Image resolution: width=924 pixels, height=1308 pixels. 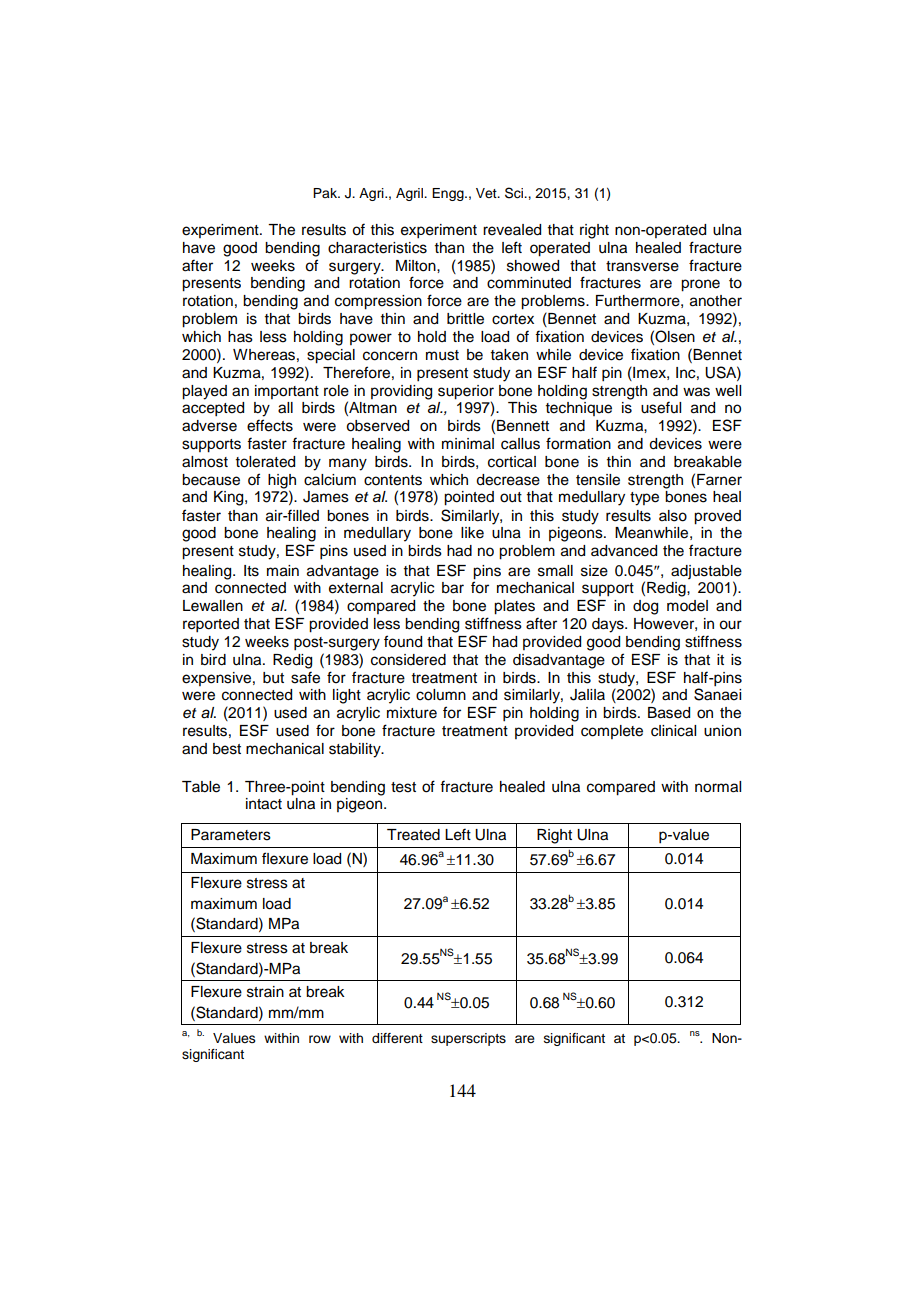 I want to click on Treated, so click(x=413, y=835).
